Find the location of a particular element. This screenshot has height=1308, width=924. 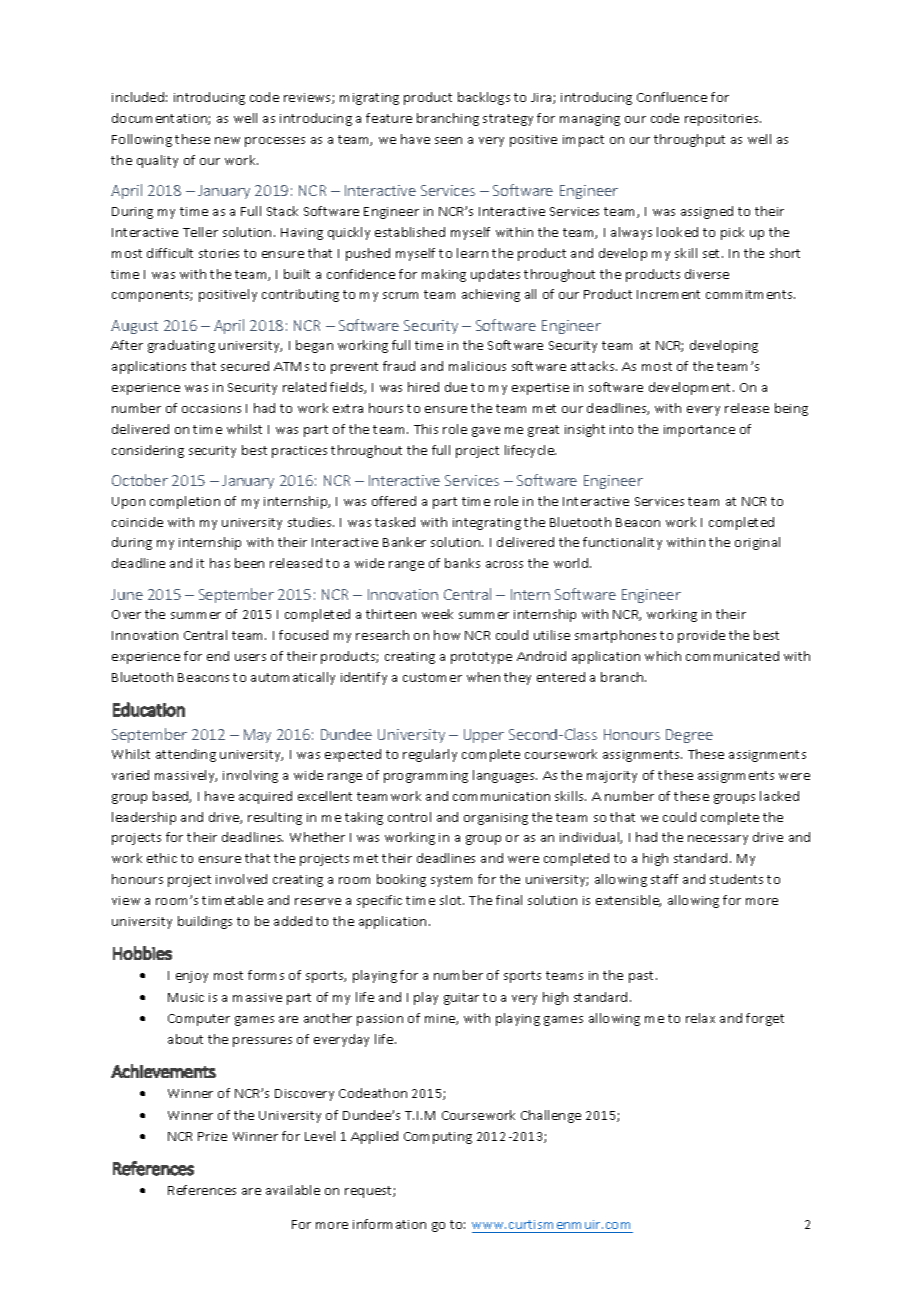

repositories is located at coordinates (723, 120).
